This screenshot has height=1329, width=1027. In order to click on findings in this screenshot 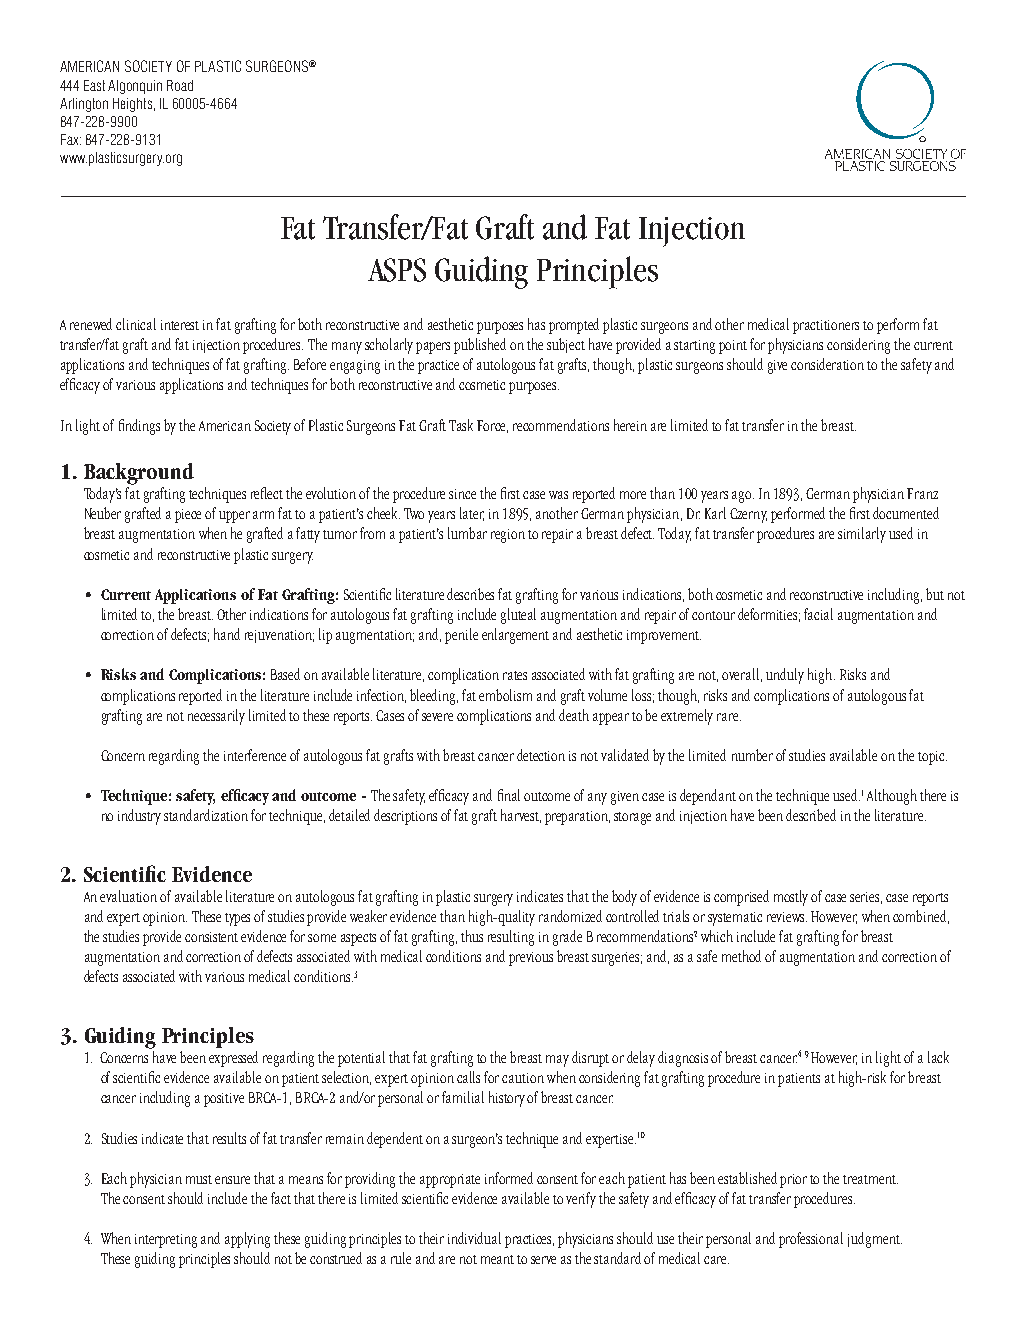, I will do `click(139, 427)`.
